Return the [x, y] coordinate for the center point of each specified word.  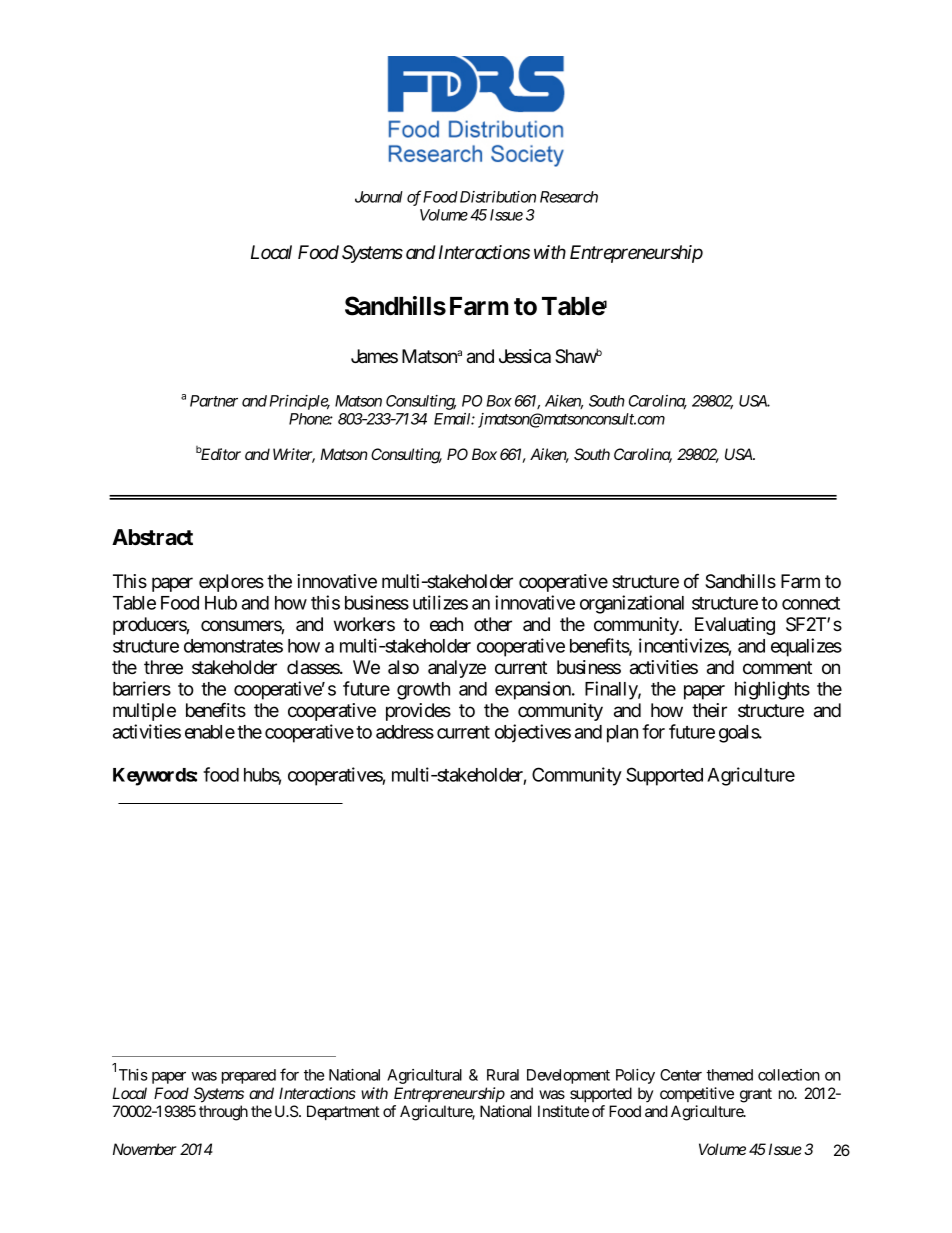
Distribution [496, 197]
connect [811, 603]
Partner [214, 401]
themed [729, 1075]
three [163, 667]
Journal [379, 197]
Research [569, 197]
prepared [249, 1076]
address [405, 732]
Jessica [525, 356]
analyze [457, 669]
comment [777, 667]
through [223, 1113]
